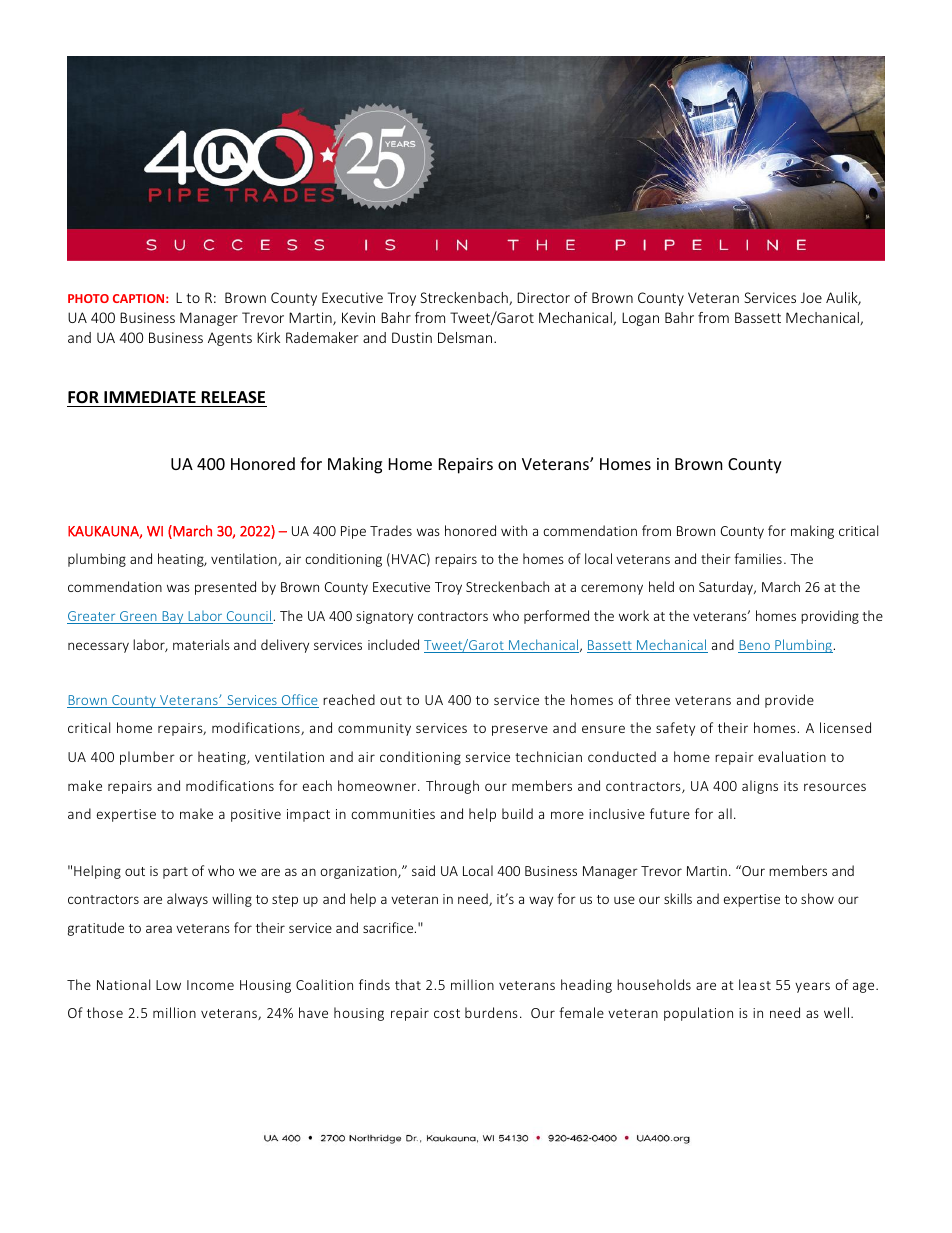  What do you see at coordinates (520, 730) in the screenshot?
I see `preserve` at bounding box center [520, 730].
